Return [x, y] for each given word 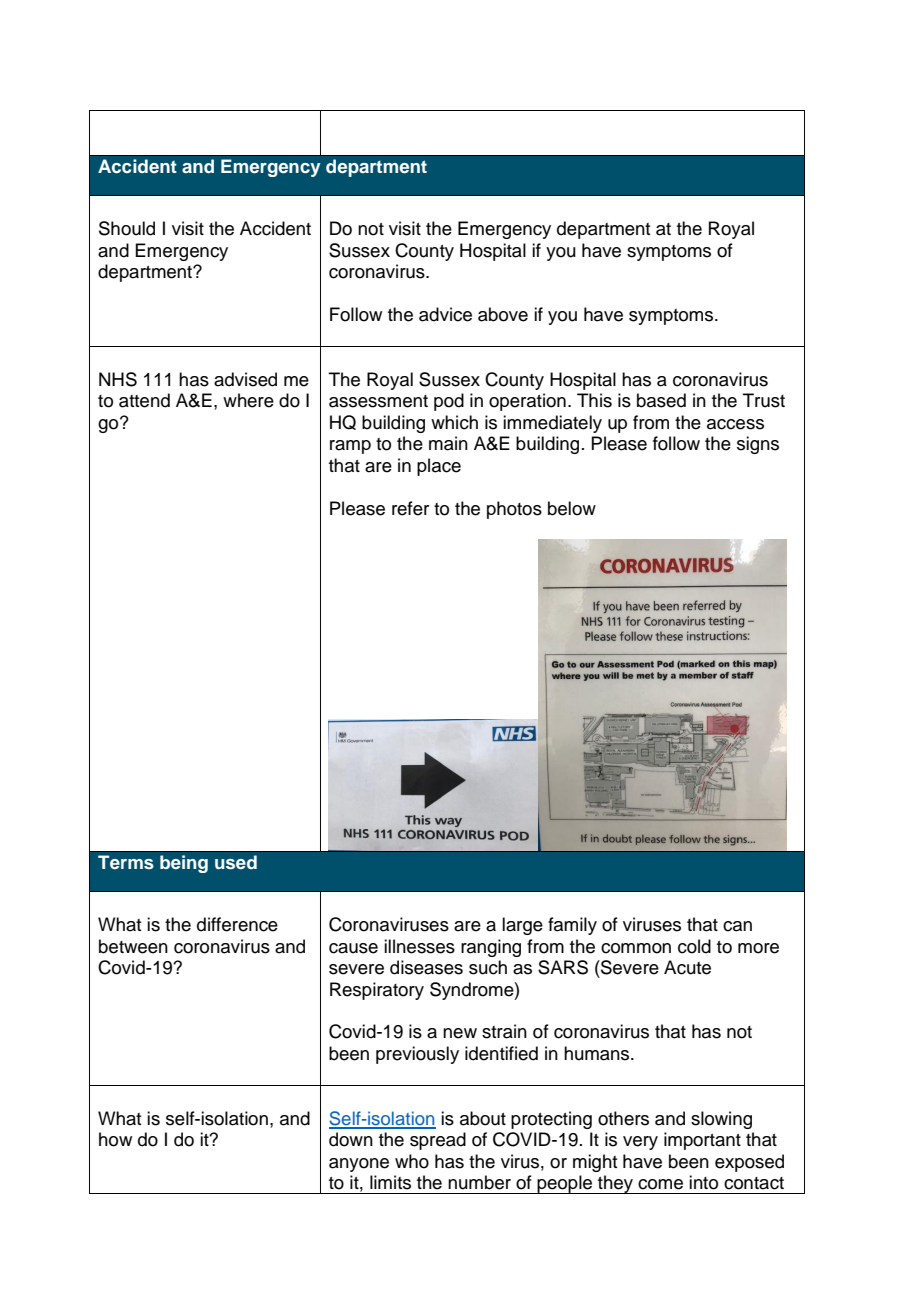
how [115, 1139]
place [439, 467]
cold [694, 946]
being [184, 864]
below [572, 508]
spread [438, 1141]
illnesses [419, 946]
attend [144, 400]
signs [758, 445]
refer [410, 508]
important [702, 1141]
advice [445, 314]
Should [127, 228]
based [661, 400]
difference [237, 924]
